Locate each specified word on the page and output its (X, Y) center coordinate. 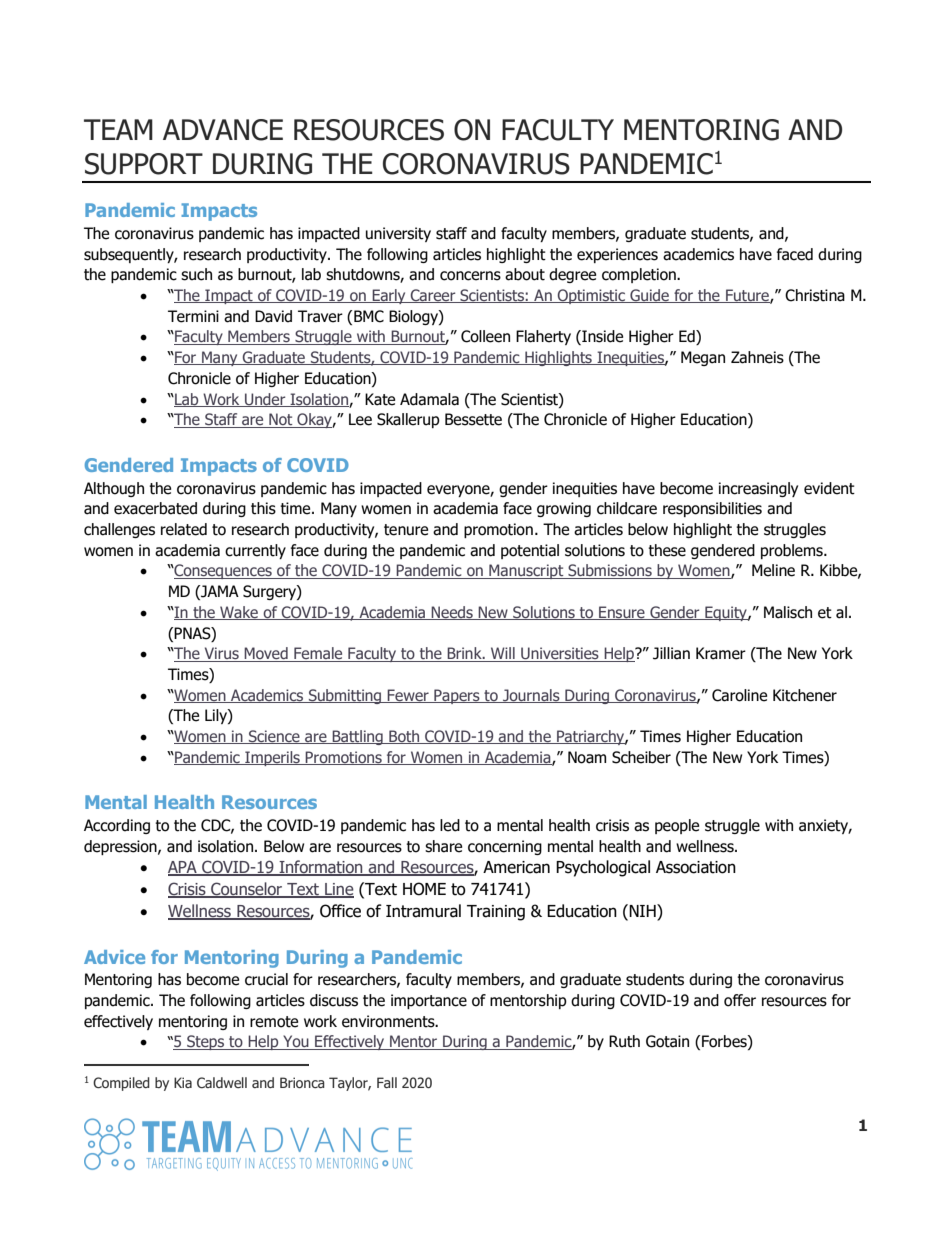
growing (564, 509)
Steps (206, 1042)
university (398, 234)
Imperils (272, 758)
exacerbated (155, 508)
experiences (617, 255)
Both (404, 737)
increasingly (758, 489)
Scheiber (641, 757)
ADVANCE (223, 130)
